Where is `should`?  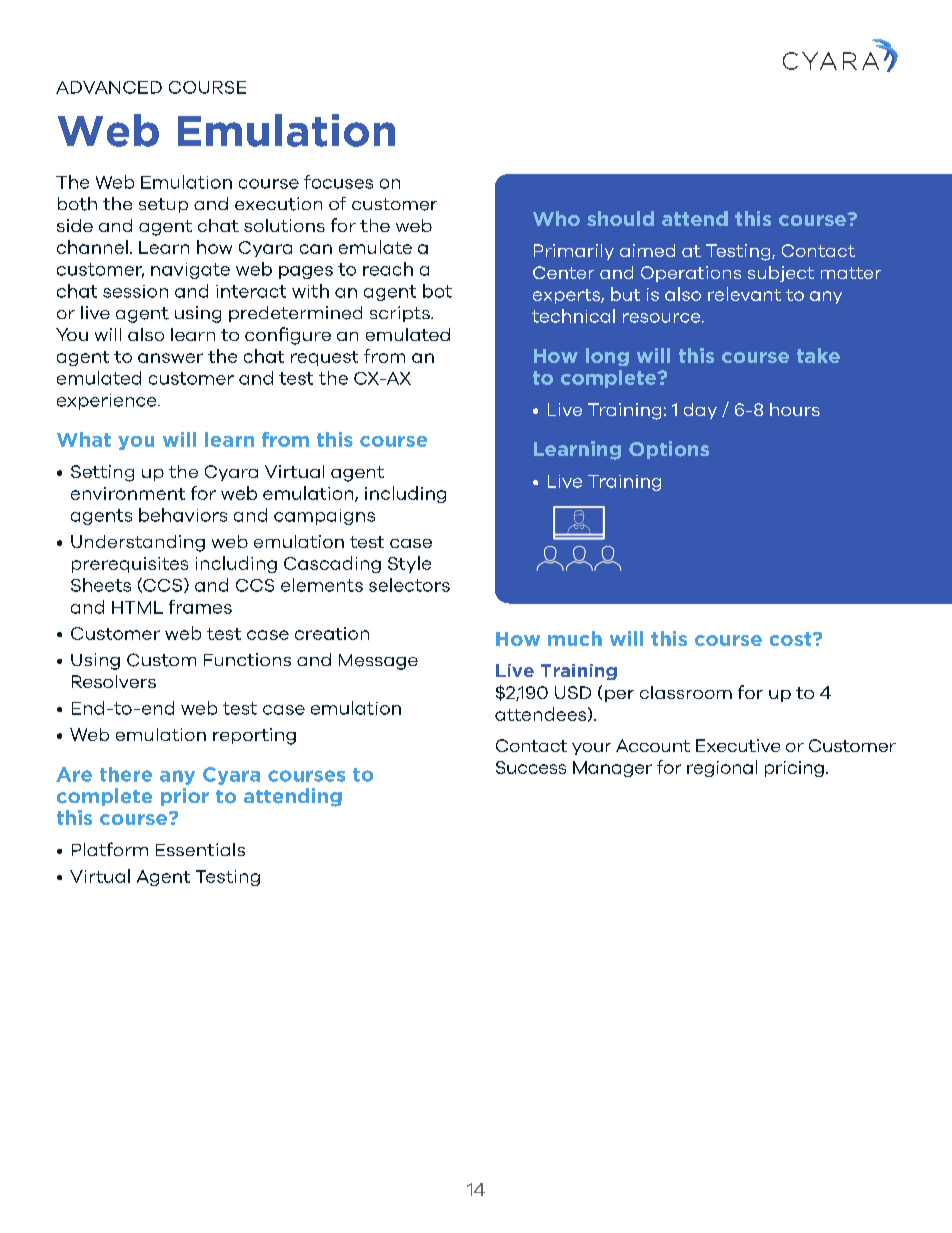 should is located at coordinates (620, 218).
